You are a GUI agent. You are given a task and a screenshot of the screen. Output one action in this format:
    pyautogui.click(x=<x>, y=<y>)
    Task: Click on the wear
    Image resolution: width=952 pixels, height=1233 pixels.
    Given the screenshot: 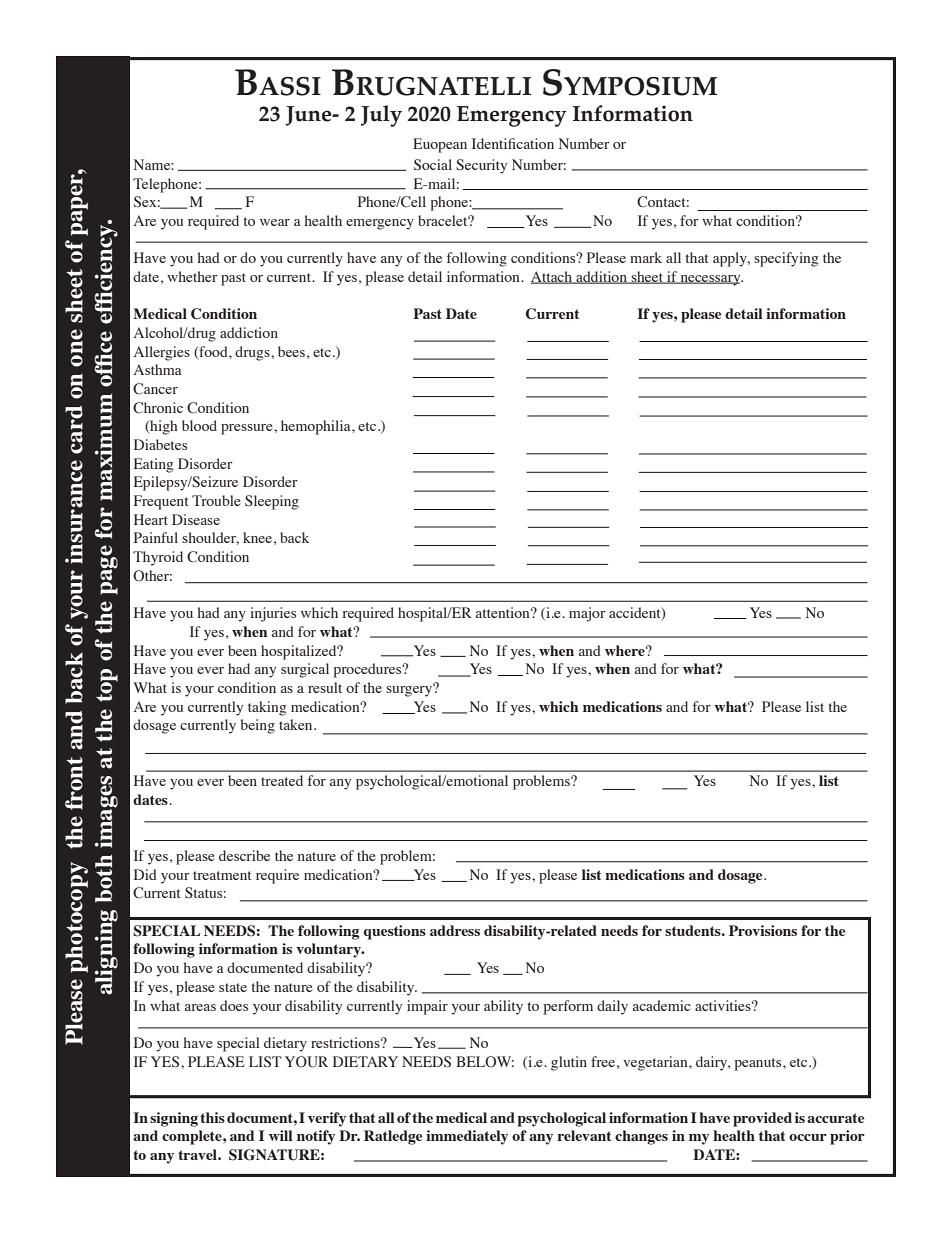 What is the action you would take?
    pyautogui.click(x=275, y=222)
